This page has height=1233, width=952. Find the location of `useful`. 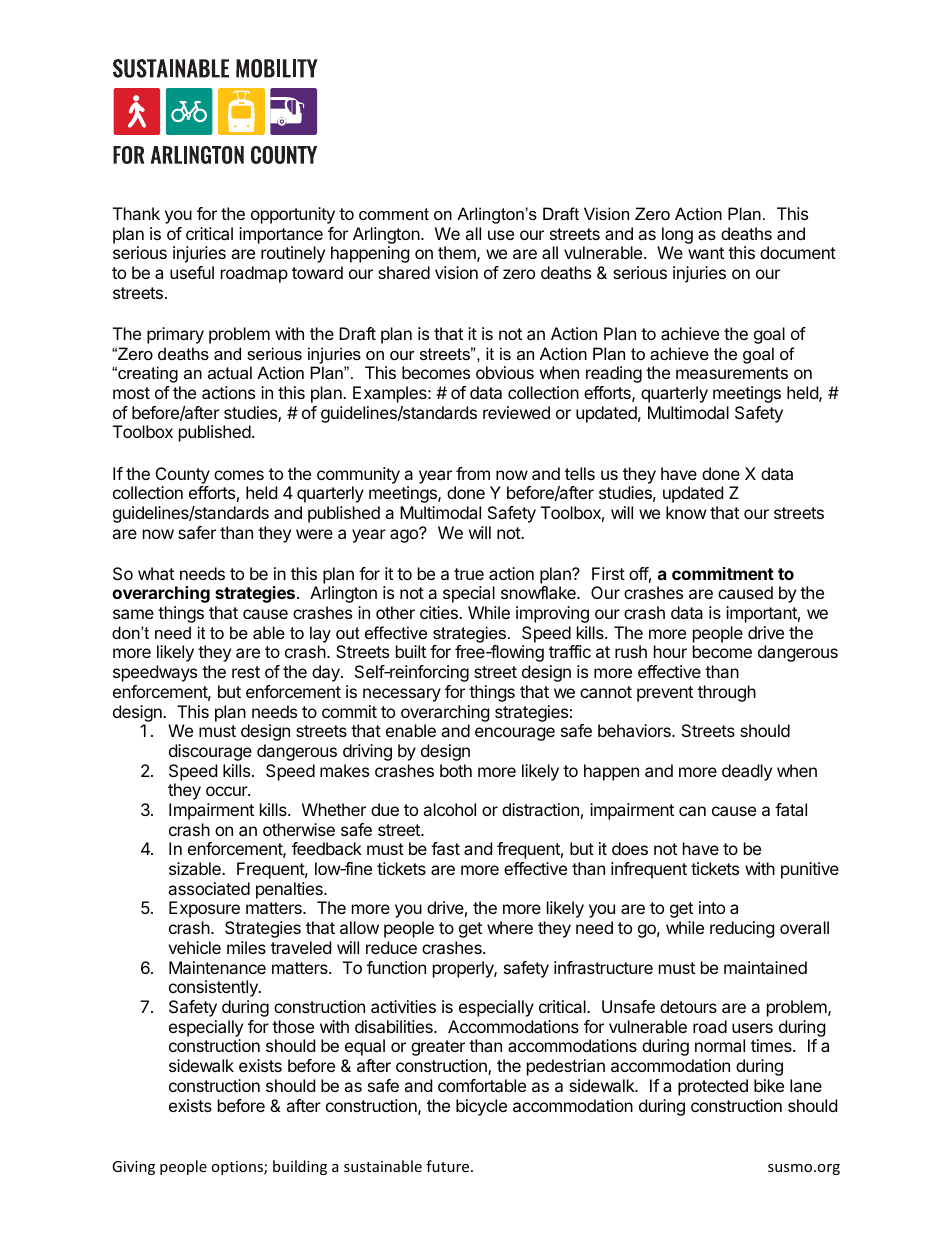

useful is located at coordinates (192, 272).
